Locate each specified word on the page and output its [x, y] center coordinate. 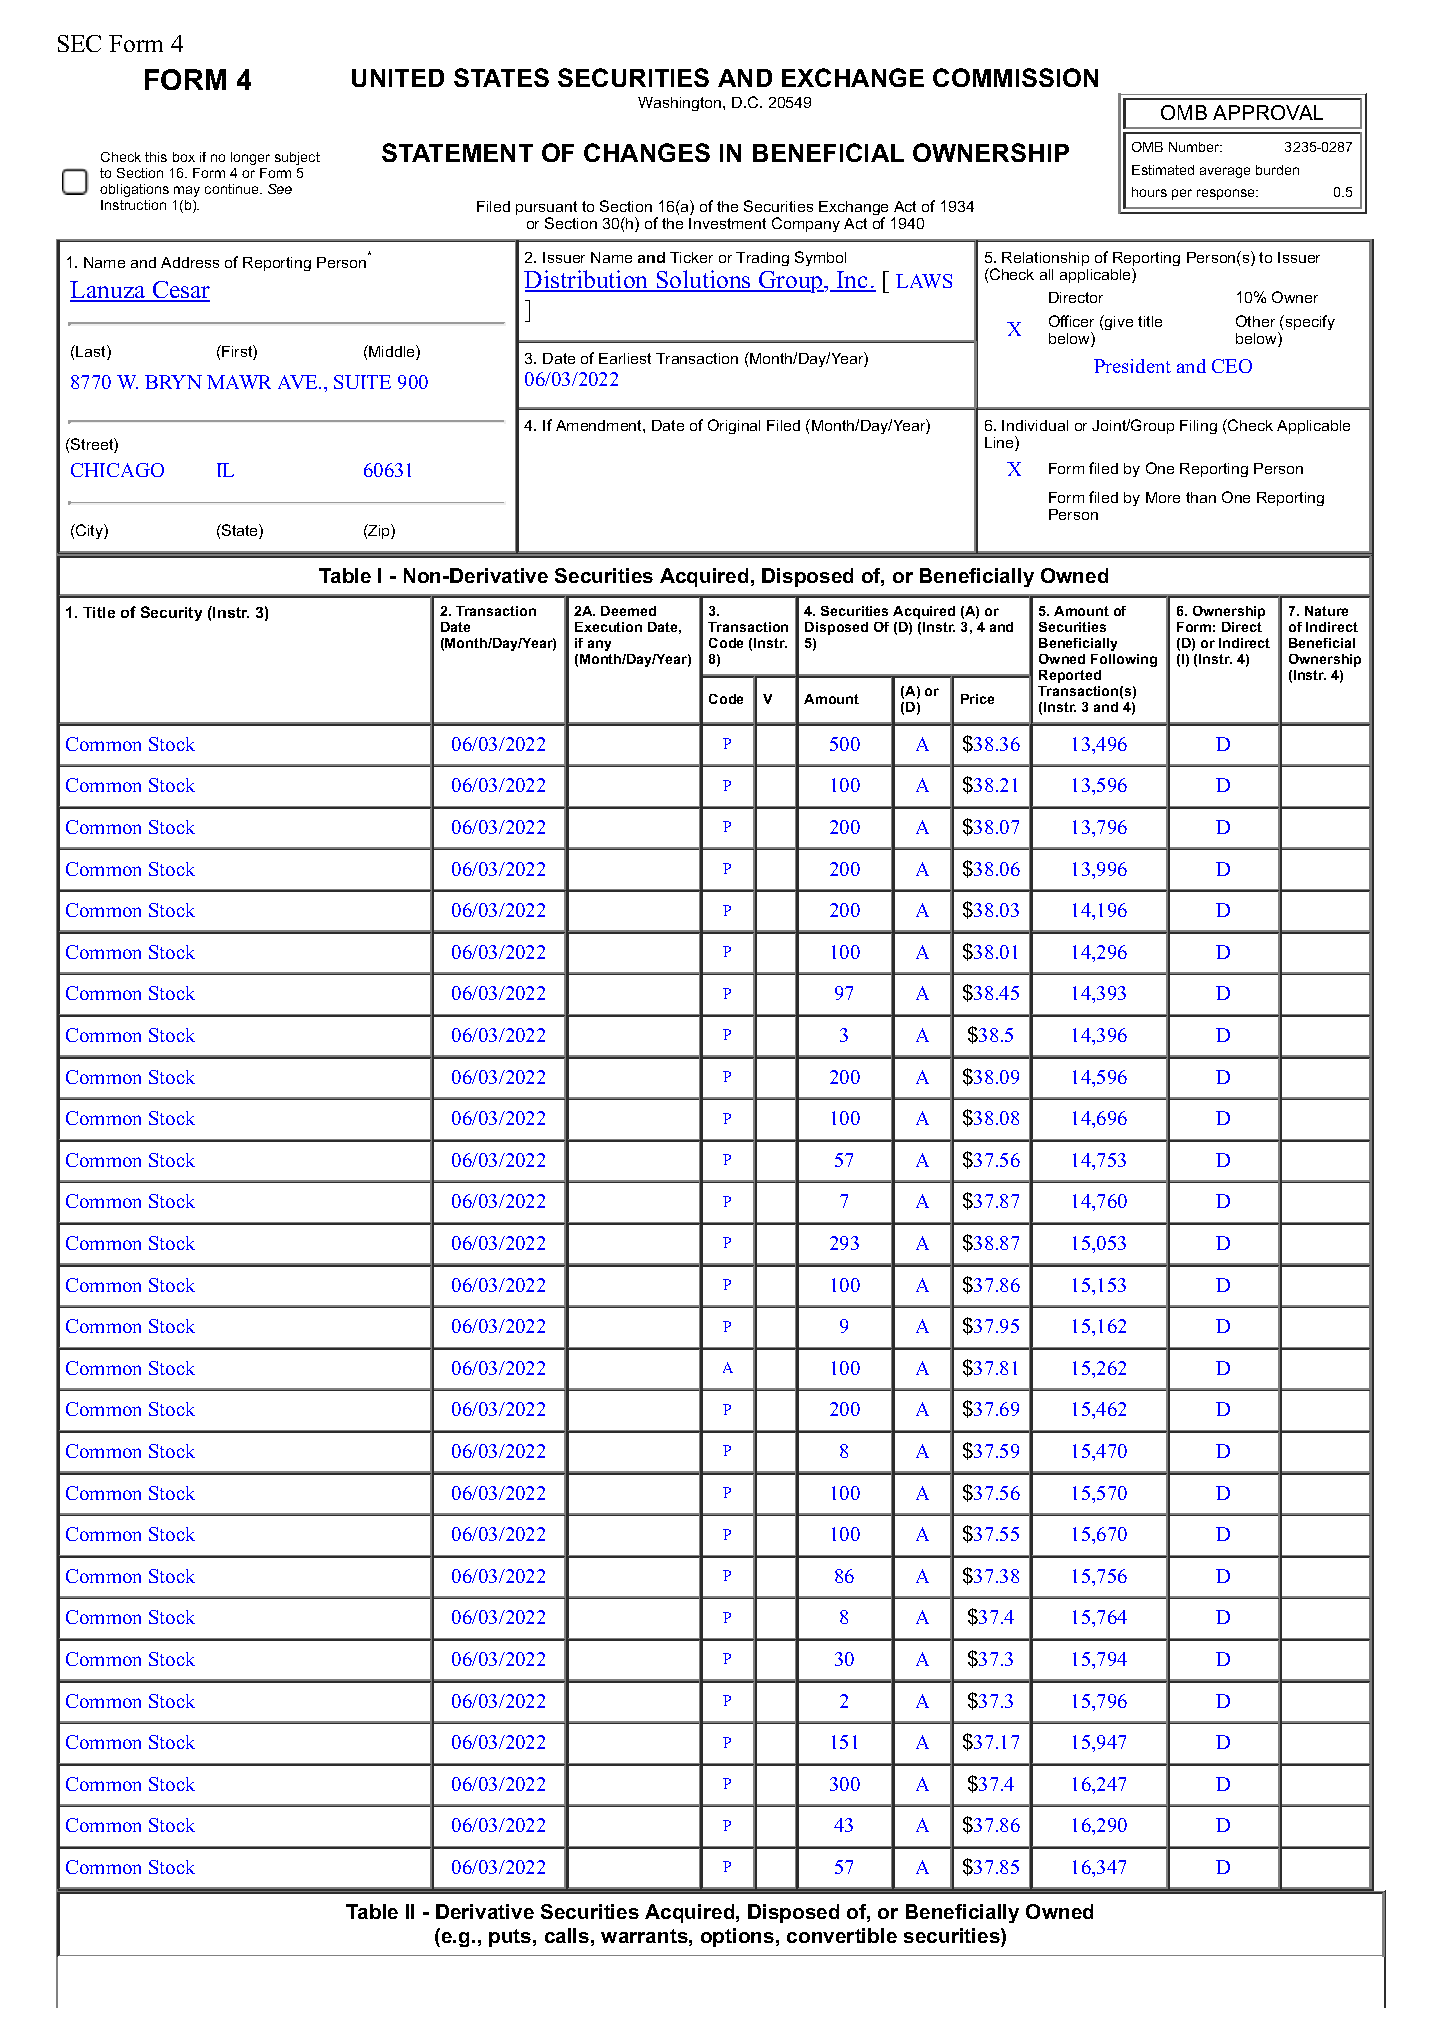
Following [1124, 660]
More [1163, 497]
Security [171, 613]
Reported [1070, 676]
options [737, 1937]
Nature [1326, 611]
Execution [608, 627]
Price [977, 699]
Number [1195, 147]
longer [250, 158]
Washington [681, 104]
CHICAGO [117, 470]
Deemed [628, 611]
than [1201, 497]
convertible [842, 1935]
